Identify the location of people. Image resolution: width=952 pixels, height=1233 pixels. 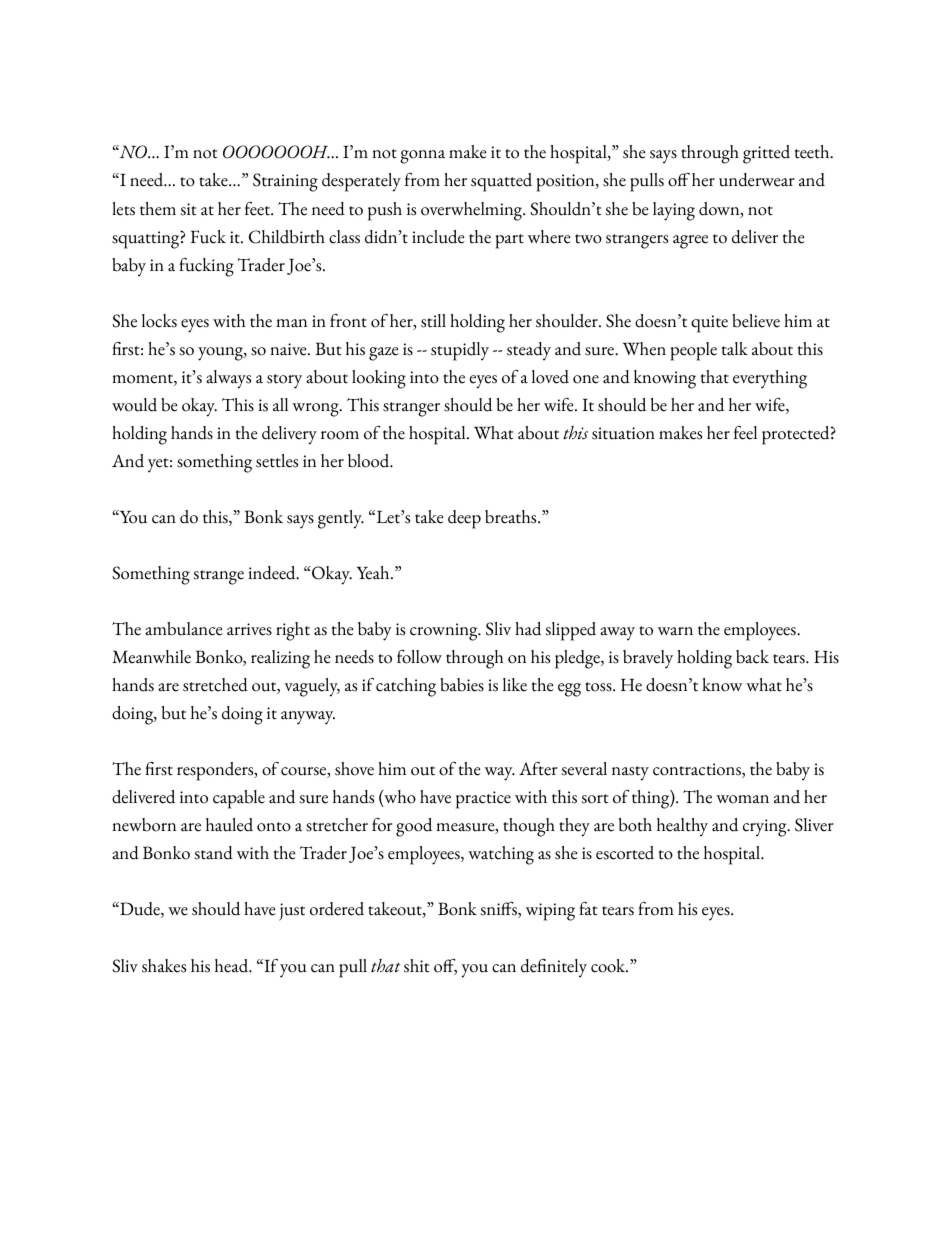
(693, 351).
